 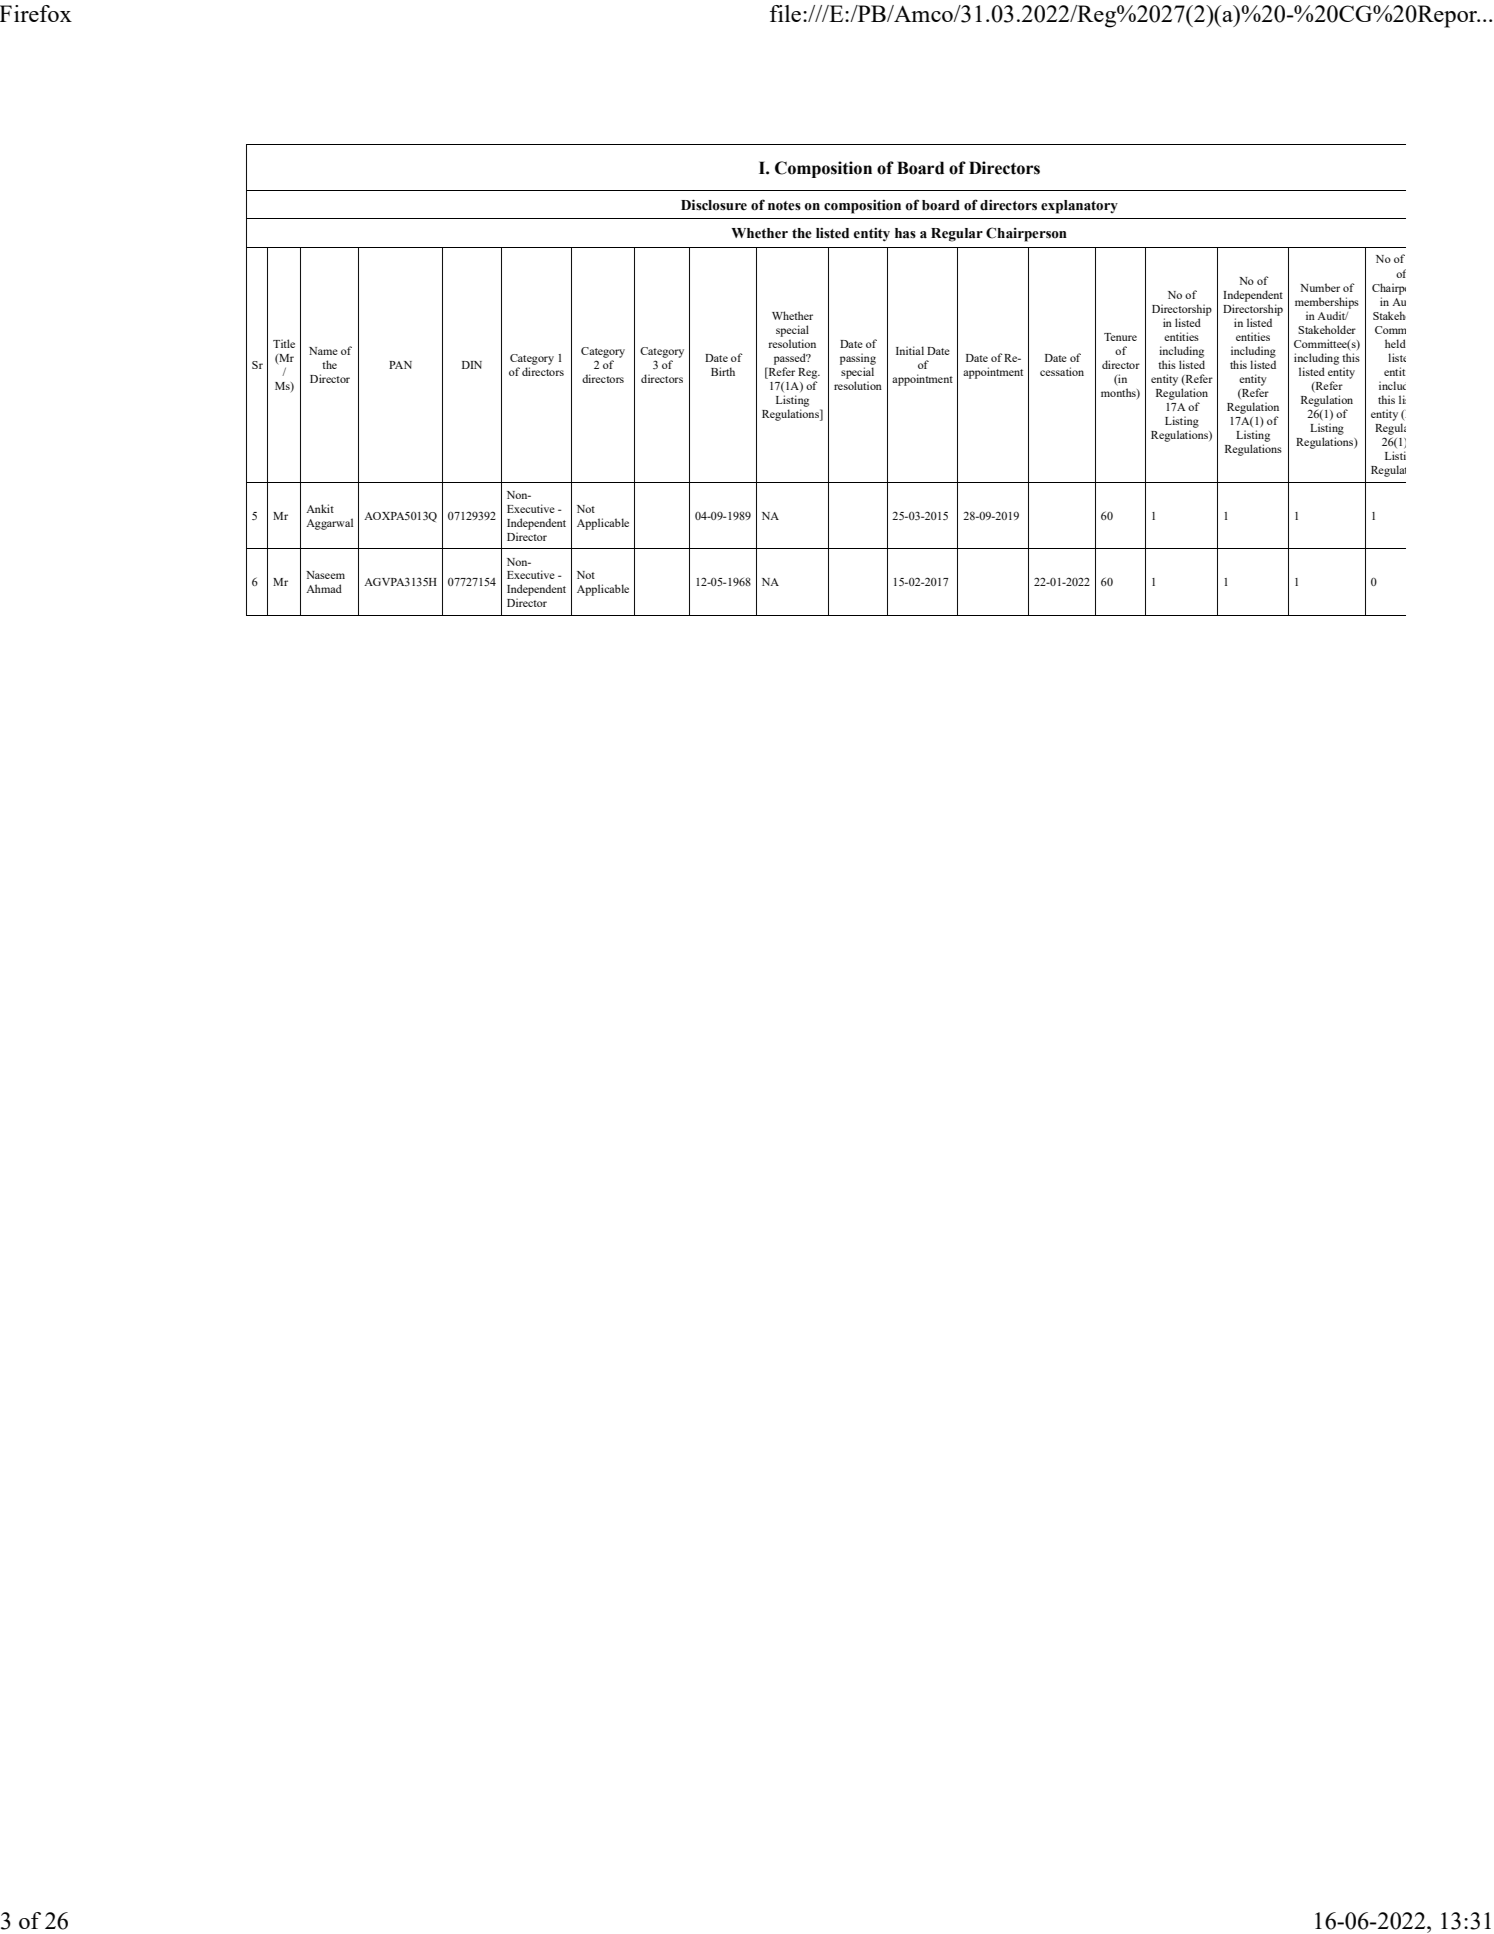 I want to click on Firefox, so click(x=36, y=13).
